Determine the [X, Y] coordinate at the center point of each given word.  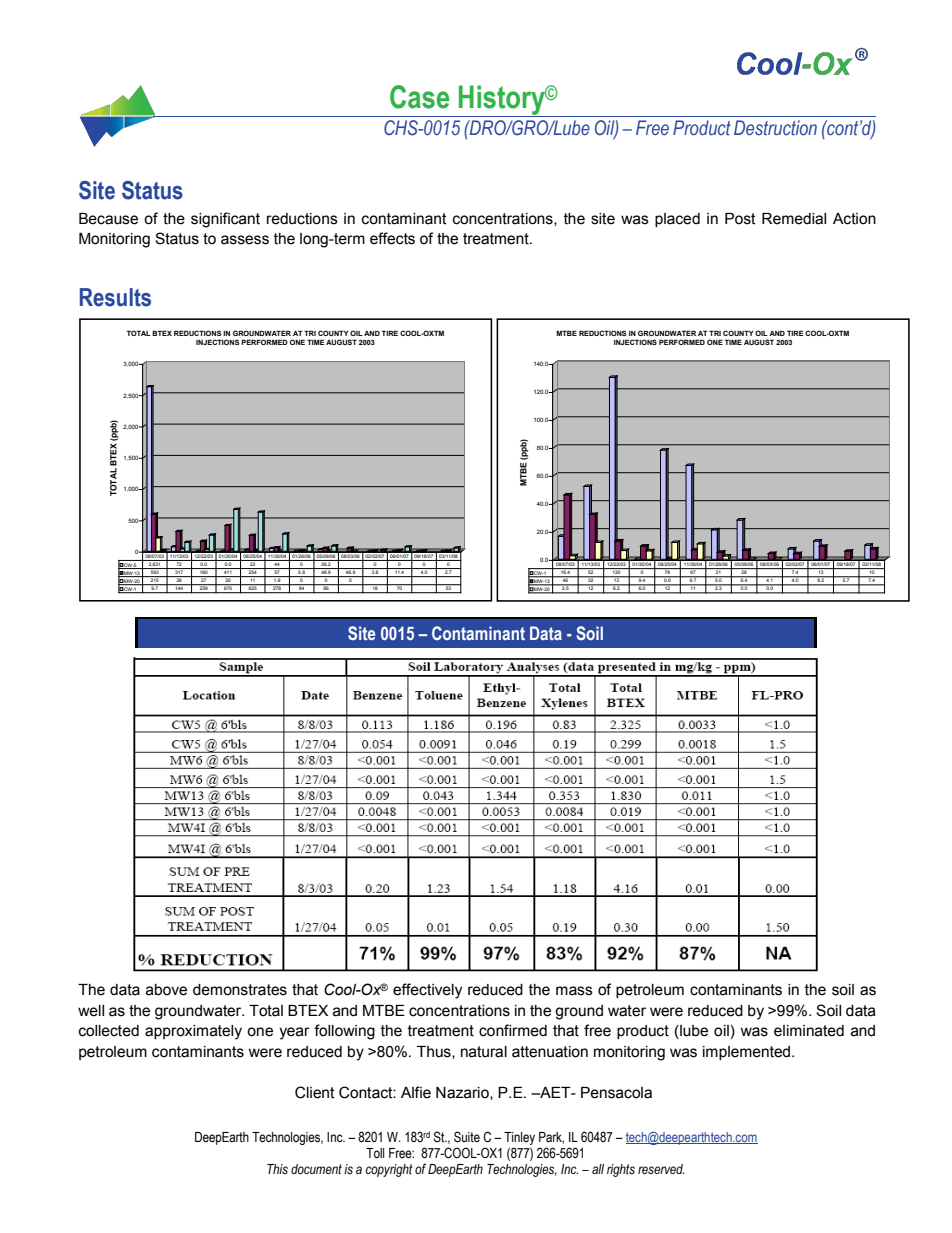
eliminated [809, 1031]
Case [419, 97]
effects [392, 238]
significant [225, 220]
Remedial [794, 219]
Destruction [775, 128]
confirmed [513, 1030]
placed [677, 220]
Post [740, 219]
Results [115, 297]
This [277, 1169]
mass [574, 991]
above [166, 990]
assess [245, 240]
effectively [427, 991]
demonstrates [240, 990]
